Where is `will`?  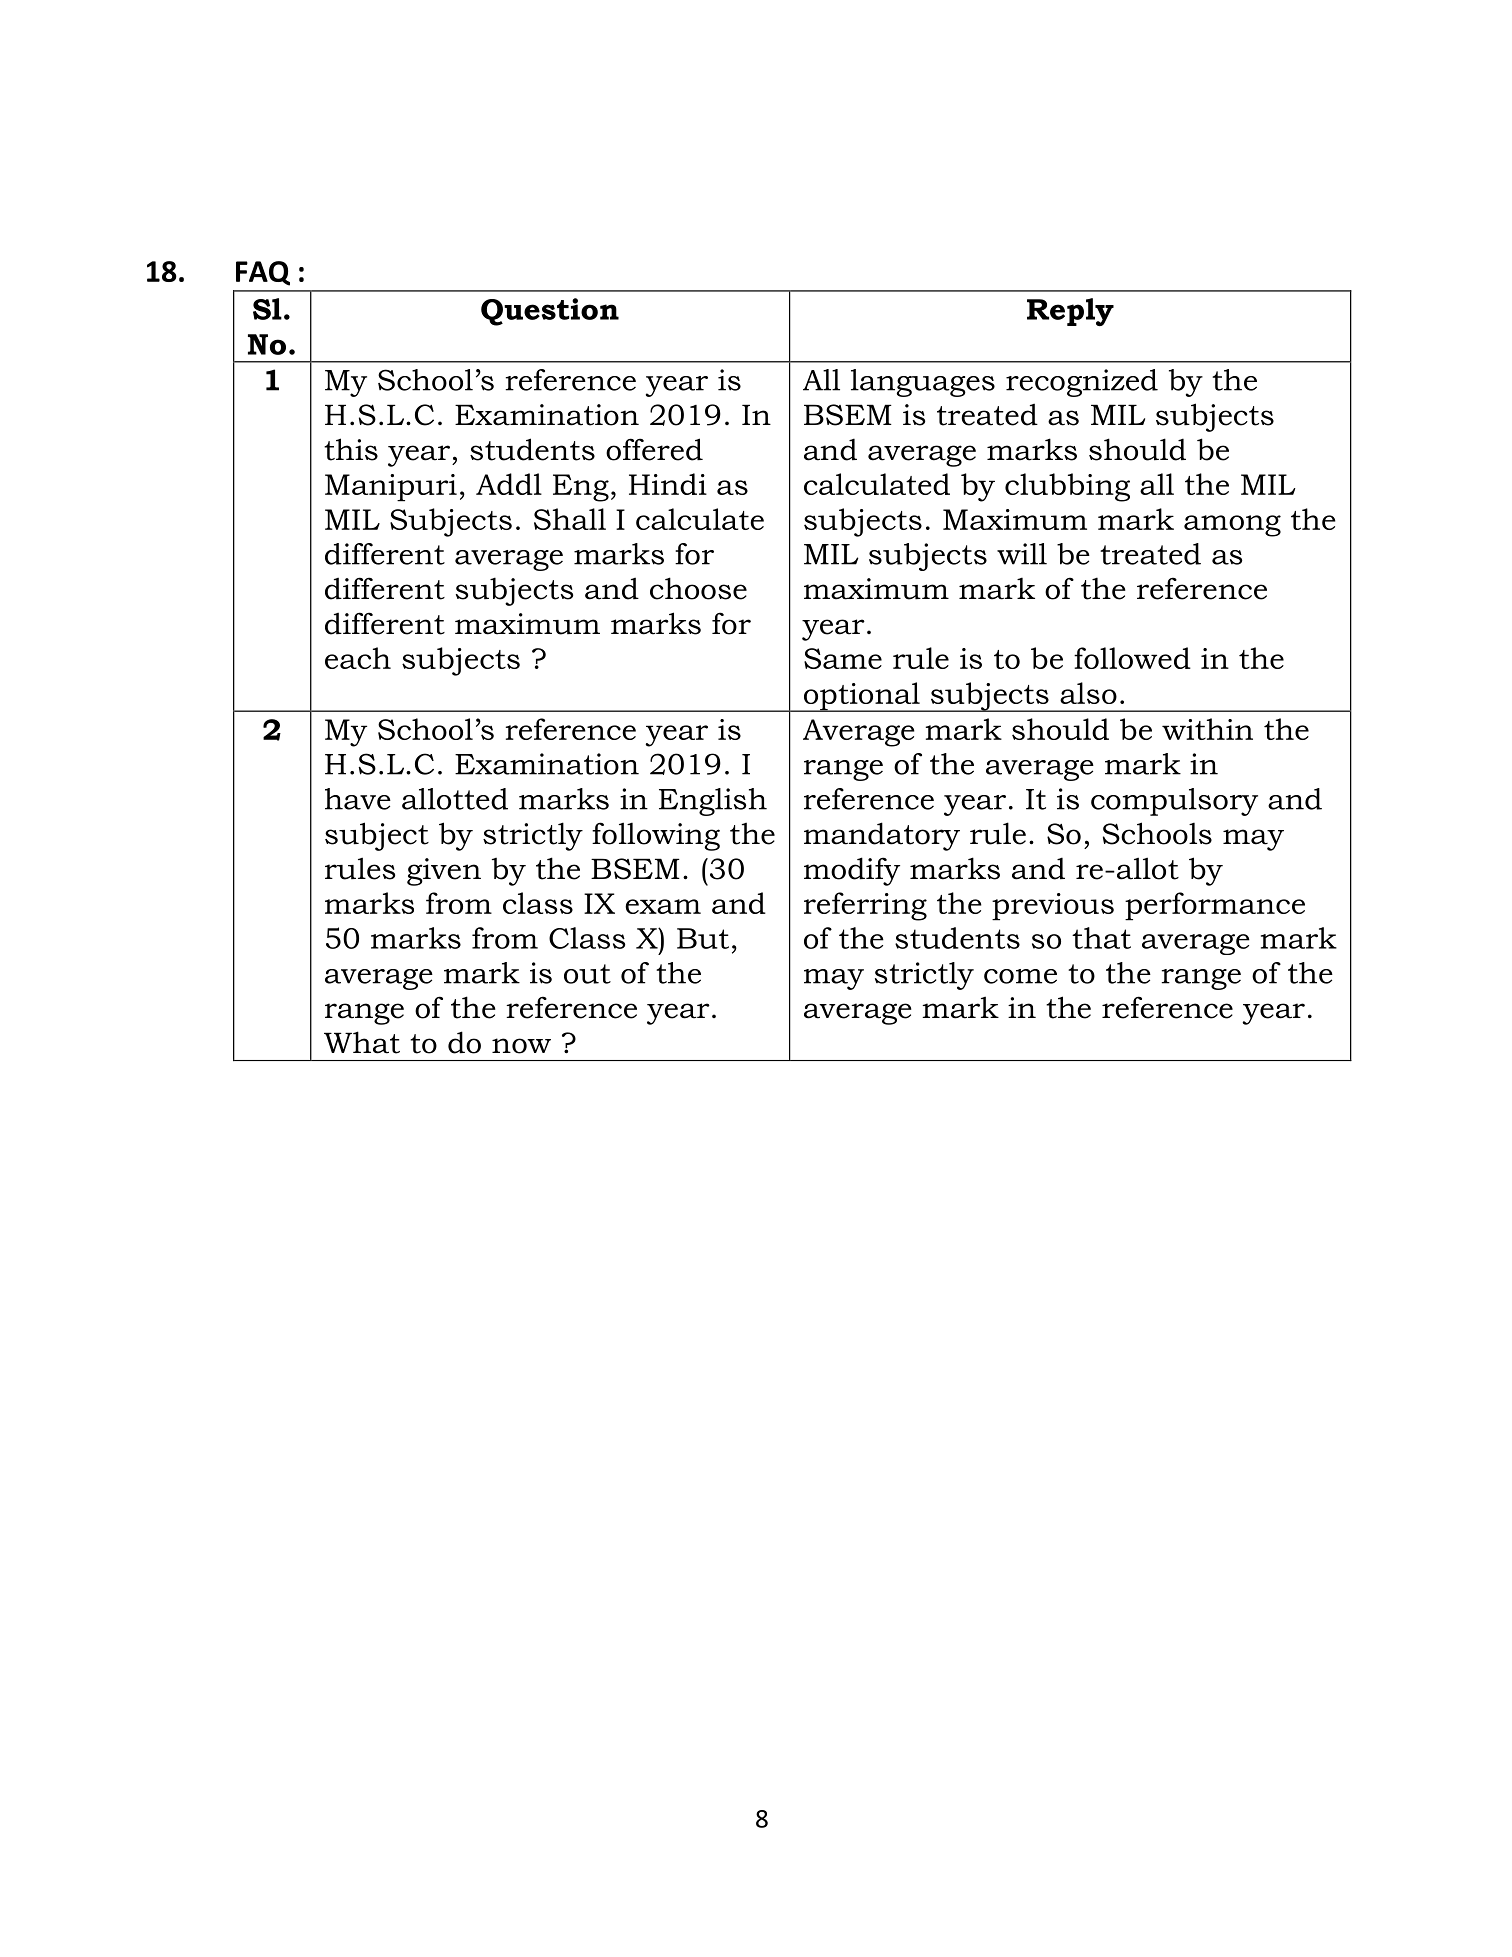 will is located at coordinates (1022, 554).
